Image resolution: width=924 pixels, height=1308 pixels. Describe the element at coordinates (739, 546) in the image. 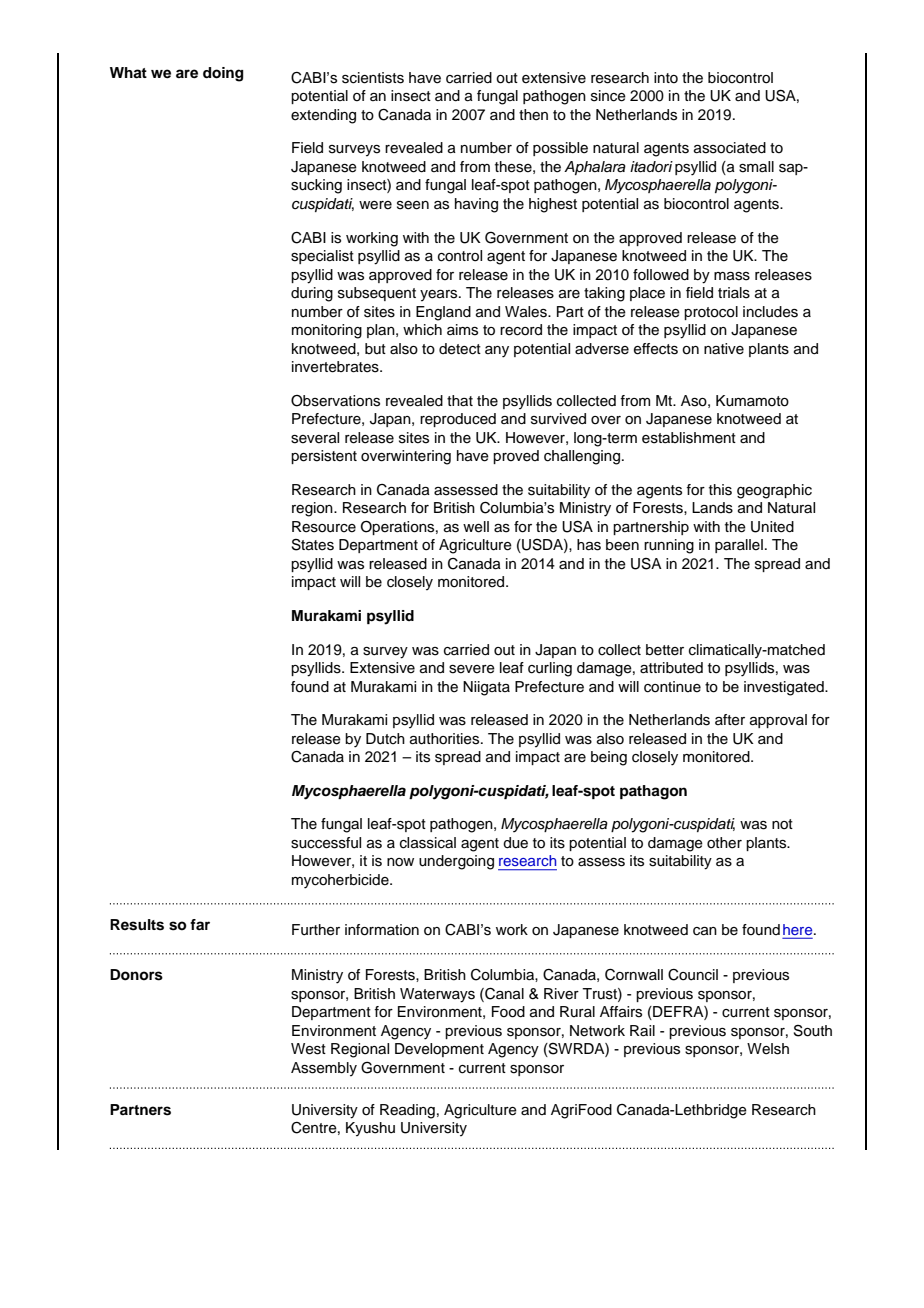

I see `parallel` at that location.
